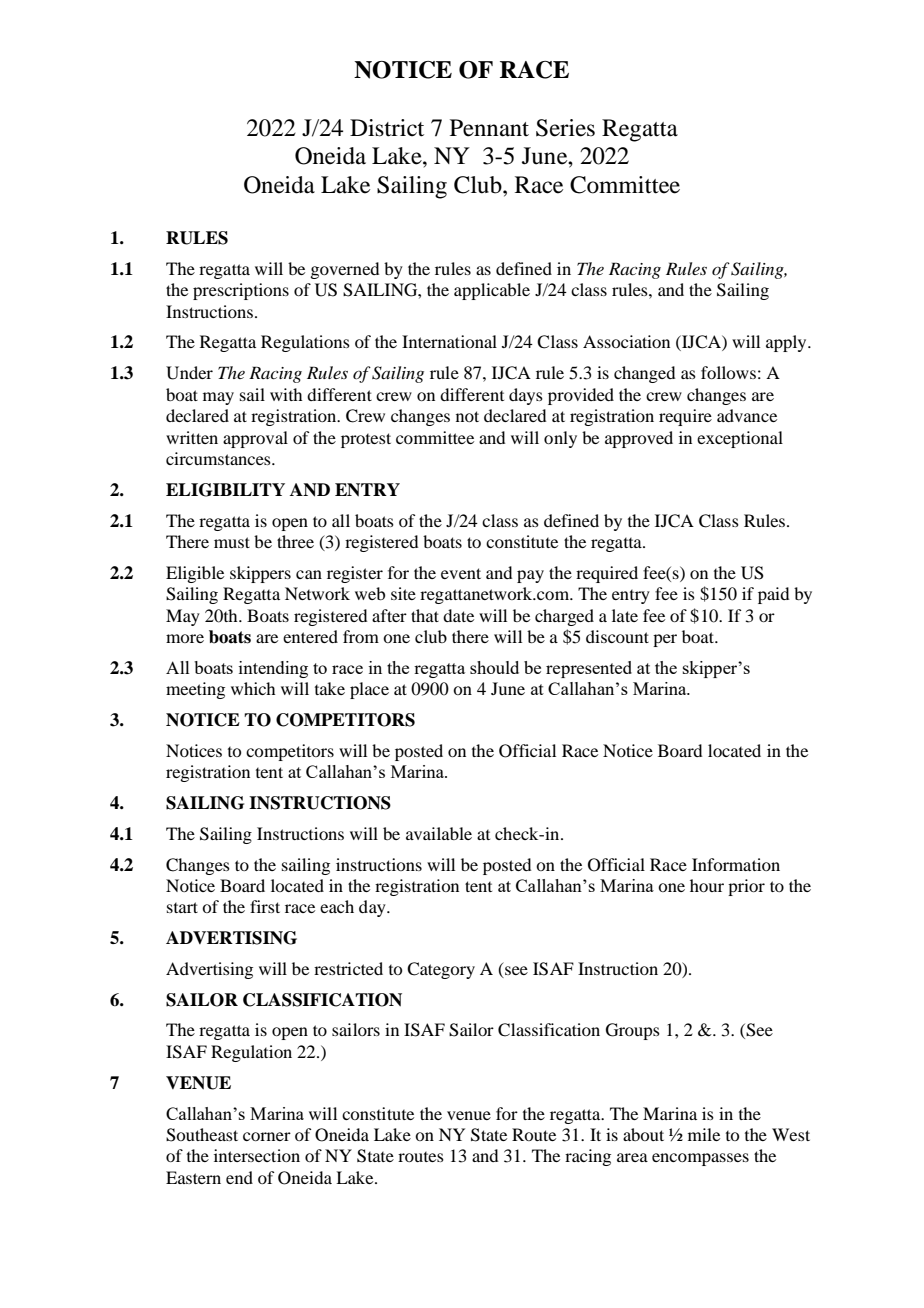 The height and width of the screenshot is (1308, 924). What do you see at coordinates (704, 1134) in the screenshot?
I see `mile` at bounding box center [704, 1134].
